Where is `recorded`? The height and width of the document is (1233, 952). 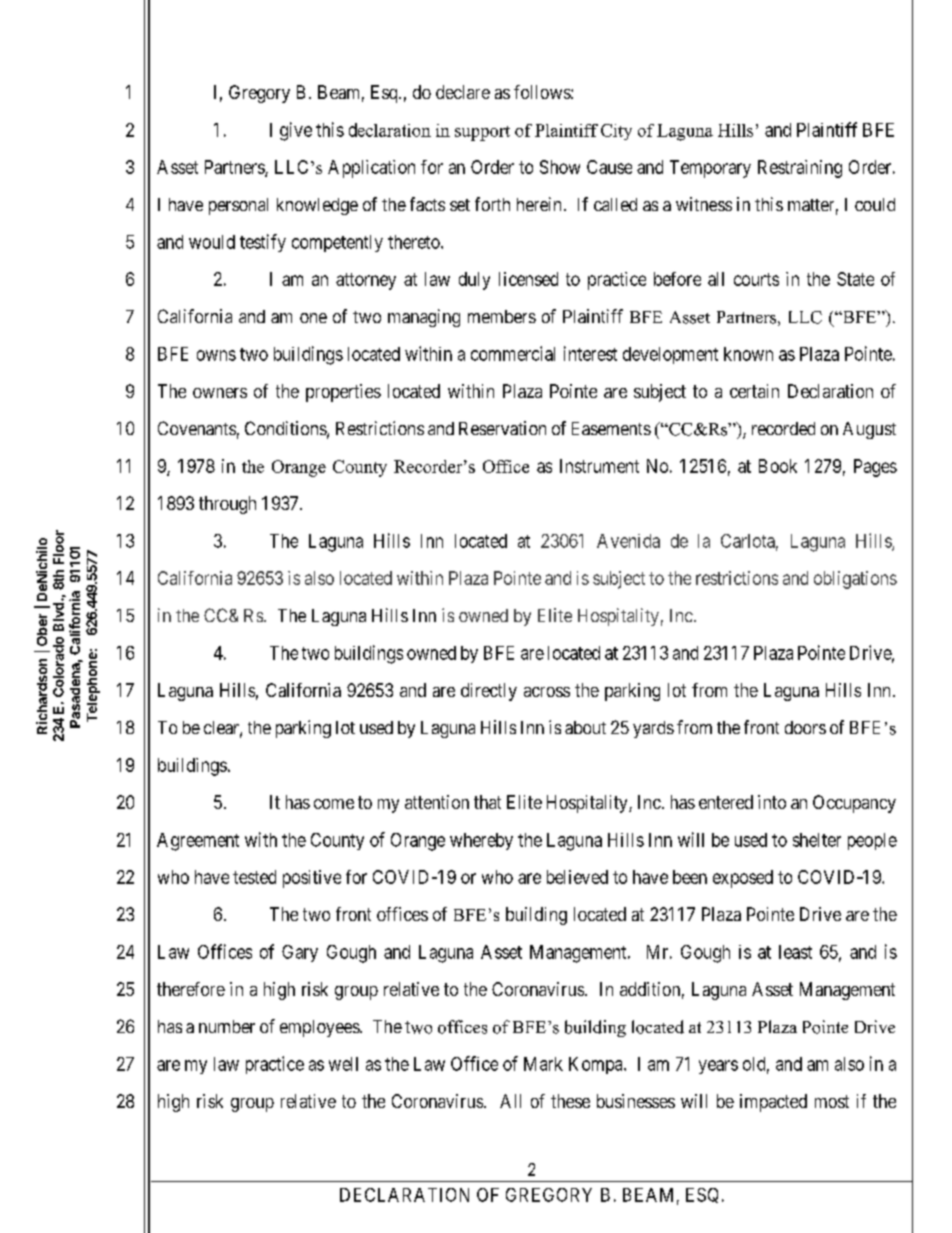
recorded is located at coordinates (783, 428).
